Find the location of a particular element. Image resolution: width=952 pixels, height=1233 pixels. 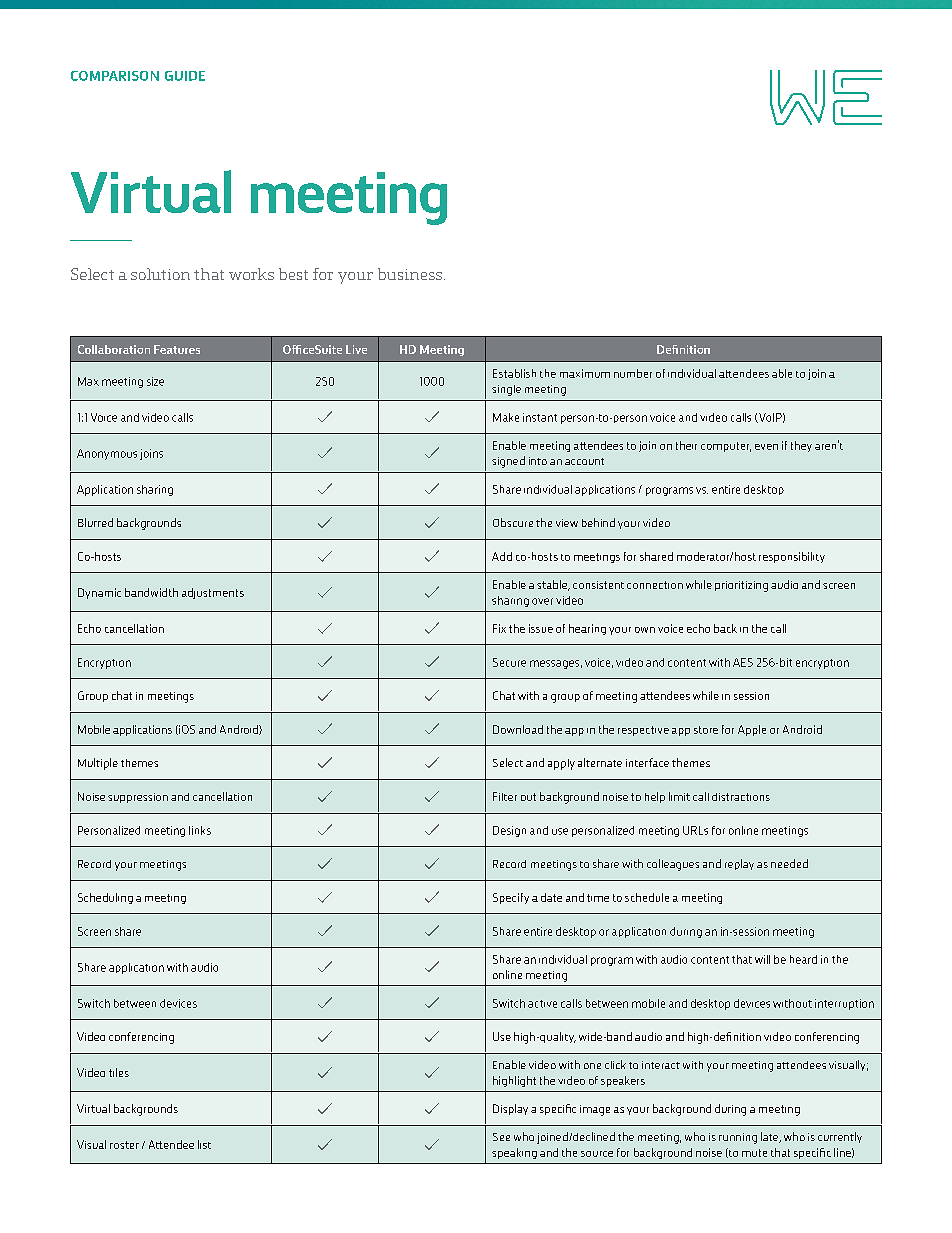

business is located at coordinates (410, 274).
